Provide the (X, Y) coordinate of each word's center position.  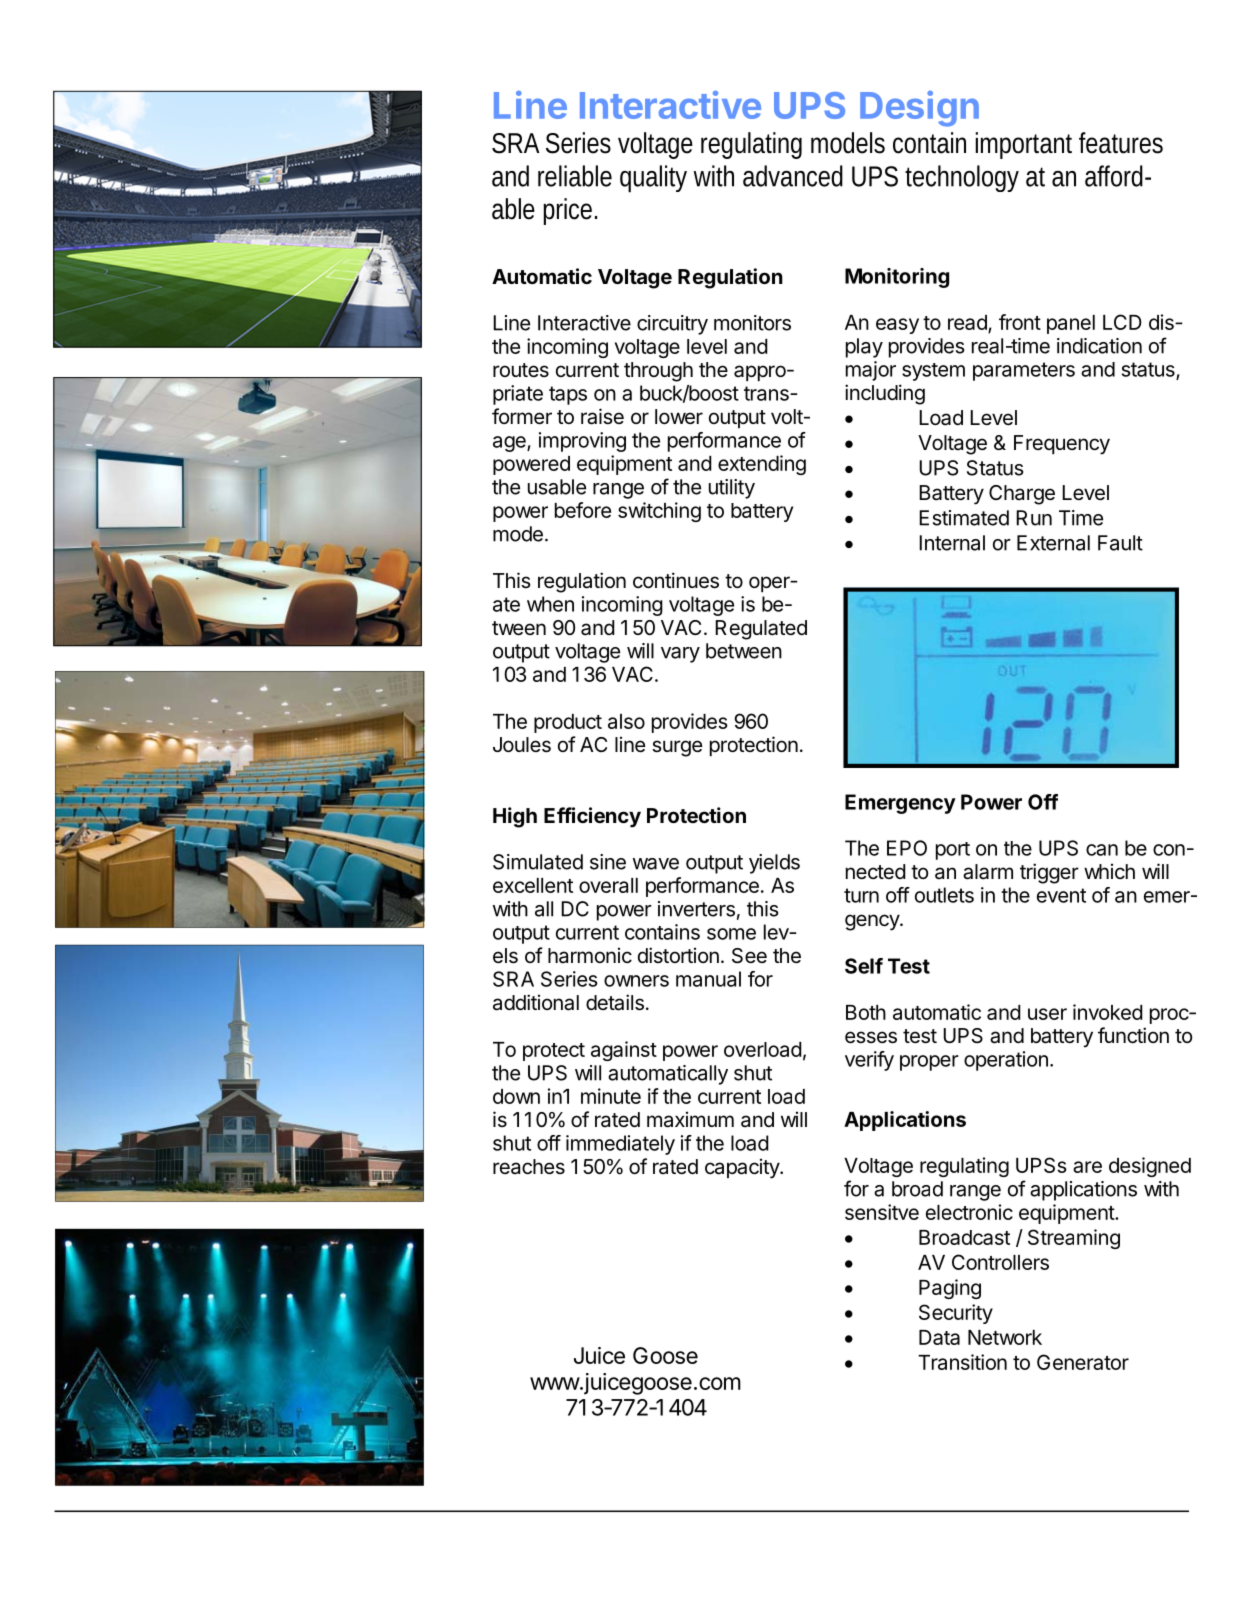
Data (939, 1337)
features (1121, 143)
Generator (1083, 1362)
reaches (529, 1167)
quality (653, 179)
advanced (793, 176)
